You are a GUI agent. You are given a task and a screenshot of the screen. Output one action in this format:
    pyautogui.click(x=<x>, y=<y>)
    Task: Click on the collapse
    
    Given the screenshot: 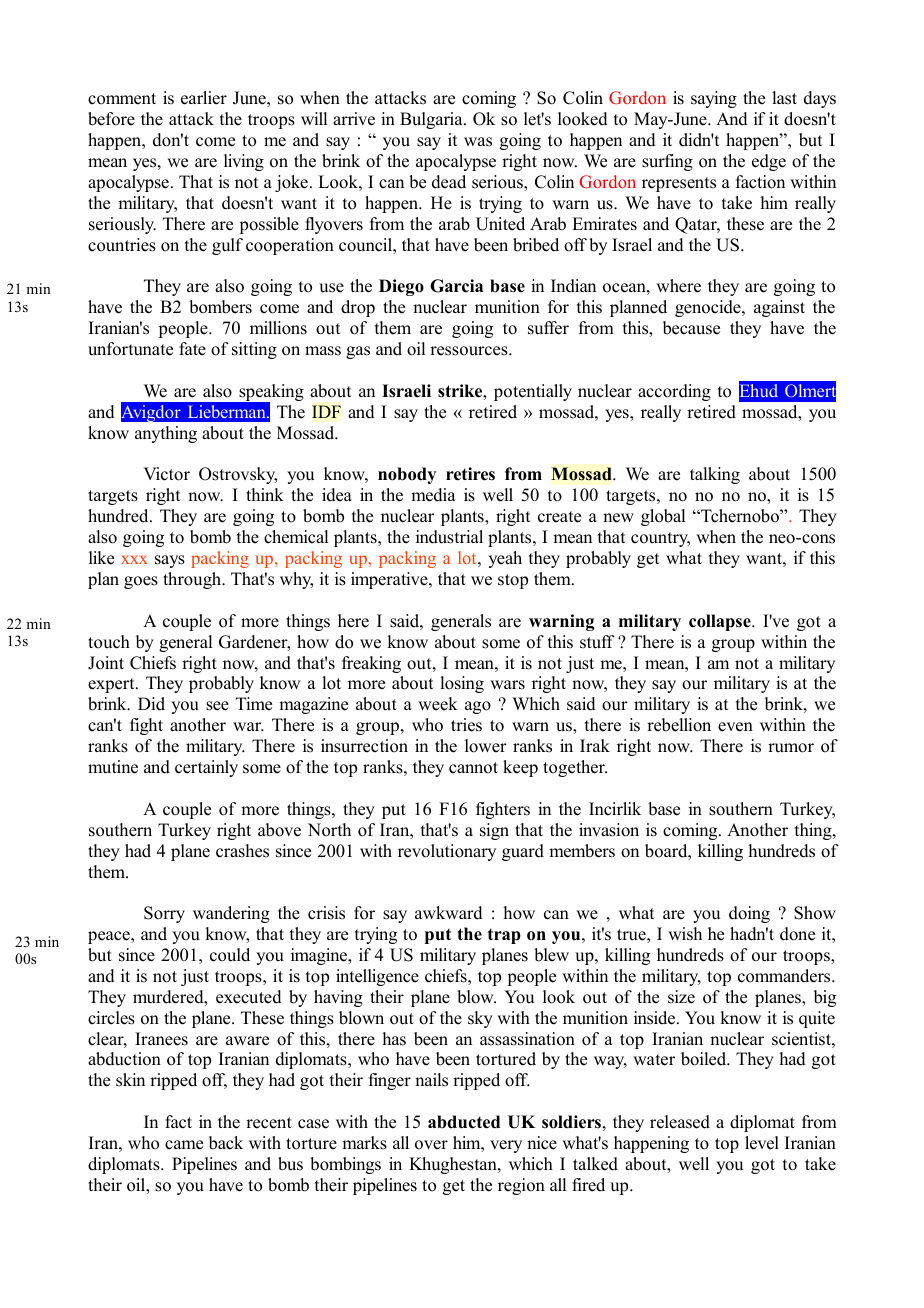 What is the action you would take?
    pyautogui.click(x=721, y=622)
